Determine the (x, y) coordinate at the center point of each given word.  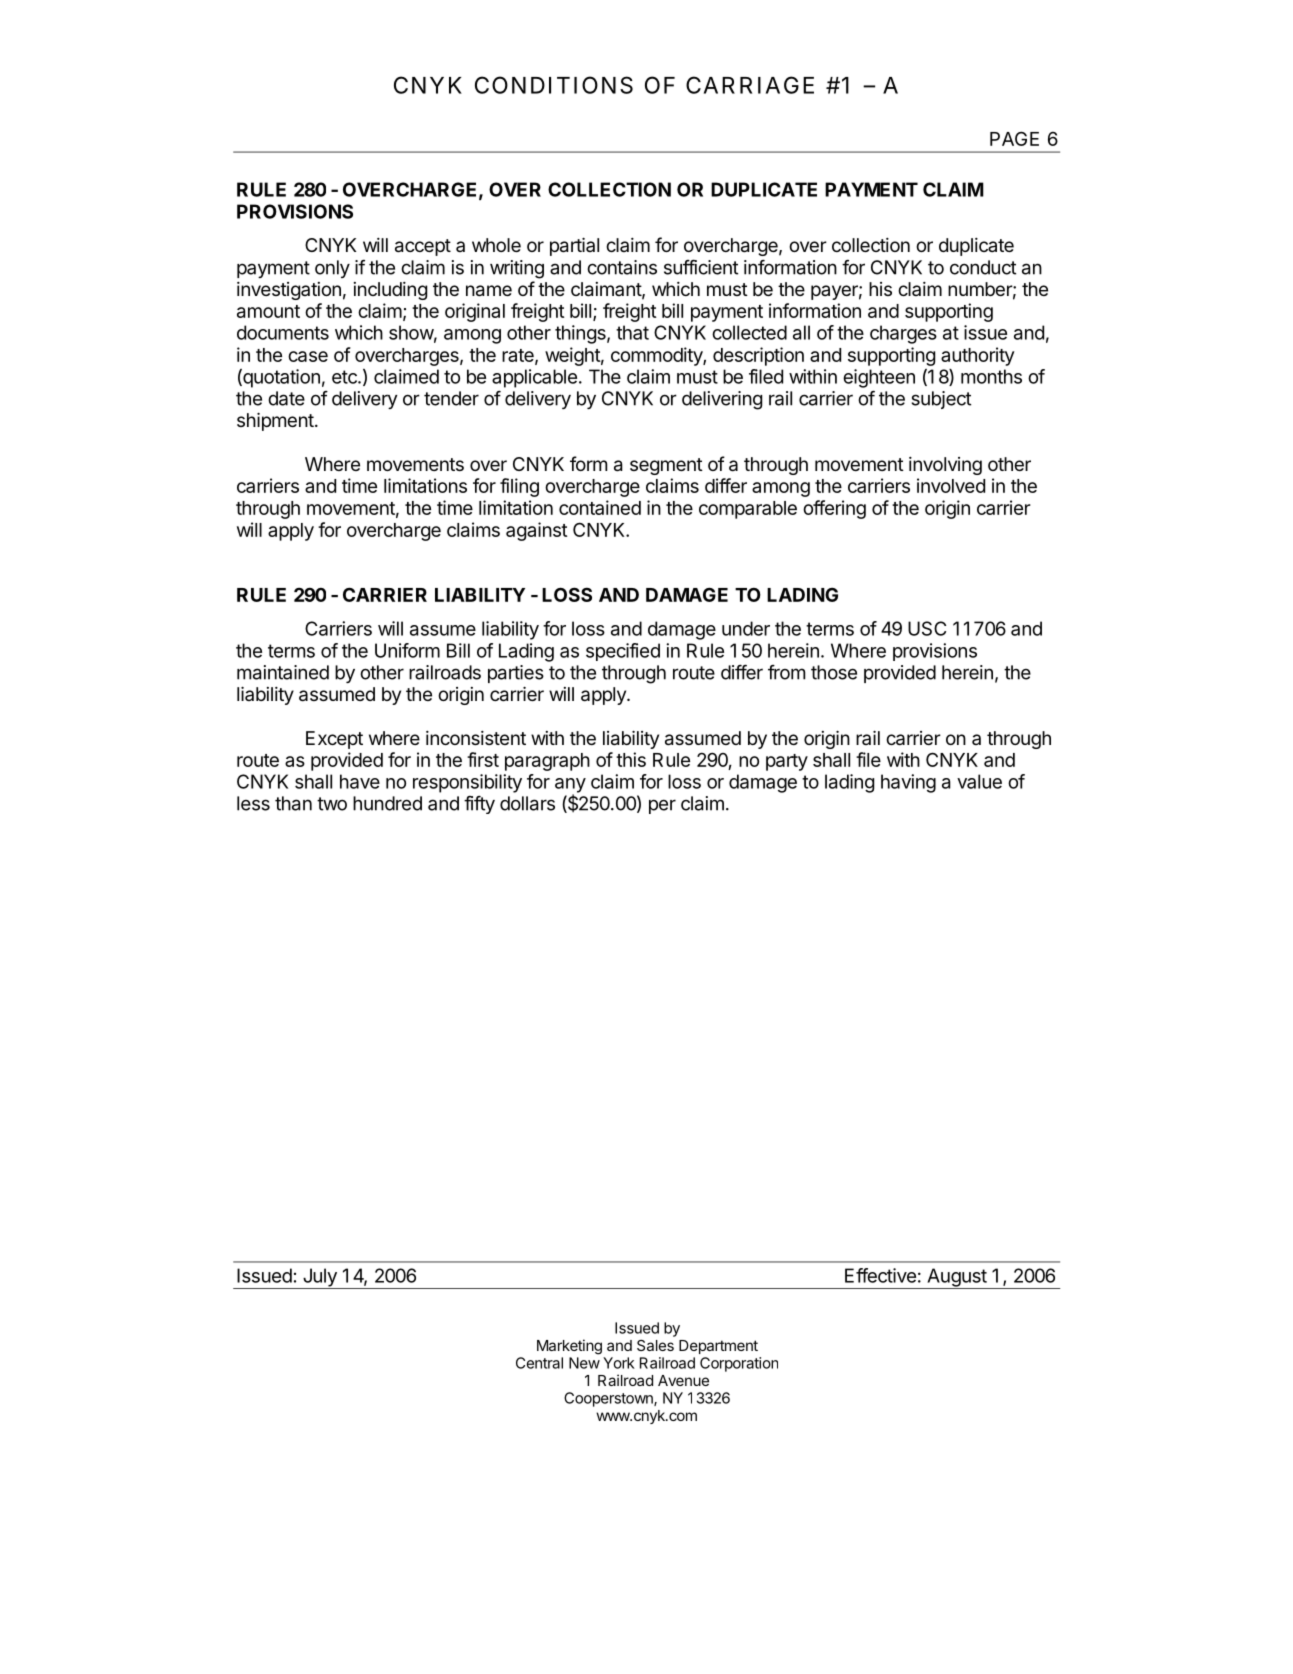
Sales (655, 1345)
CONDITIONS (554, 85)
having (908, 783)
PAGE (1014, 138)
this (631, 759)
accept (423, 247)
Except (334, 740)
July (320, 1278)
